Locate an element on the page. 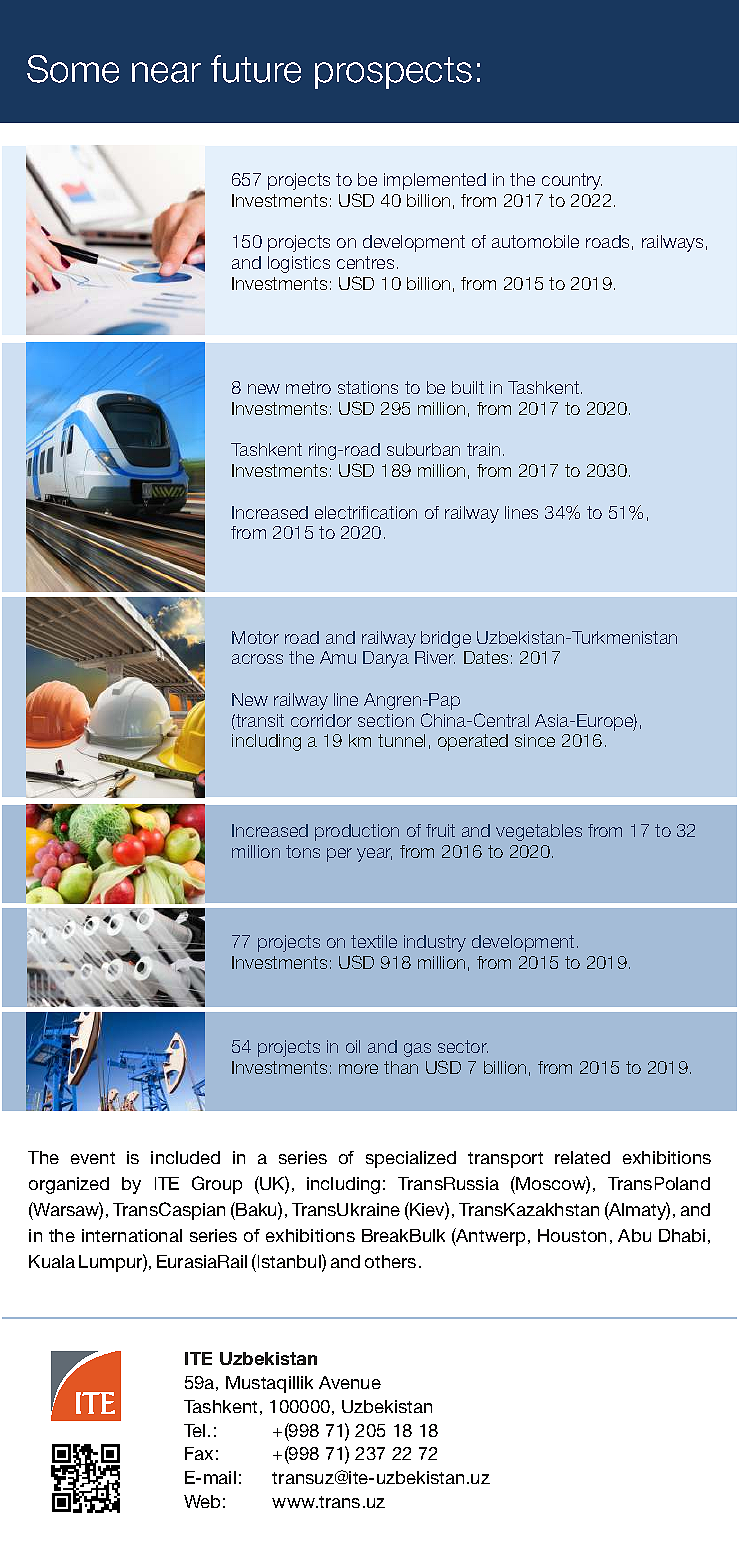 The width and height of the document is (739, 1568). vegetables is located at coordinates (539, 832).
